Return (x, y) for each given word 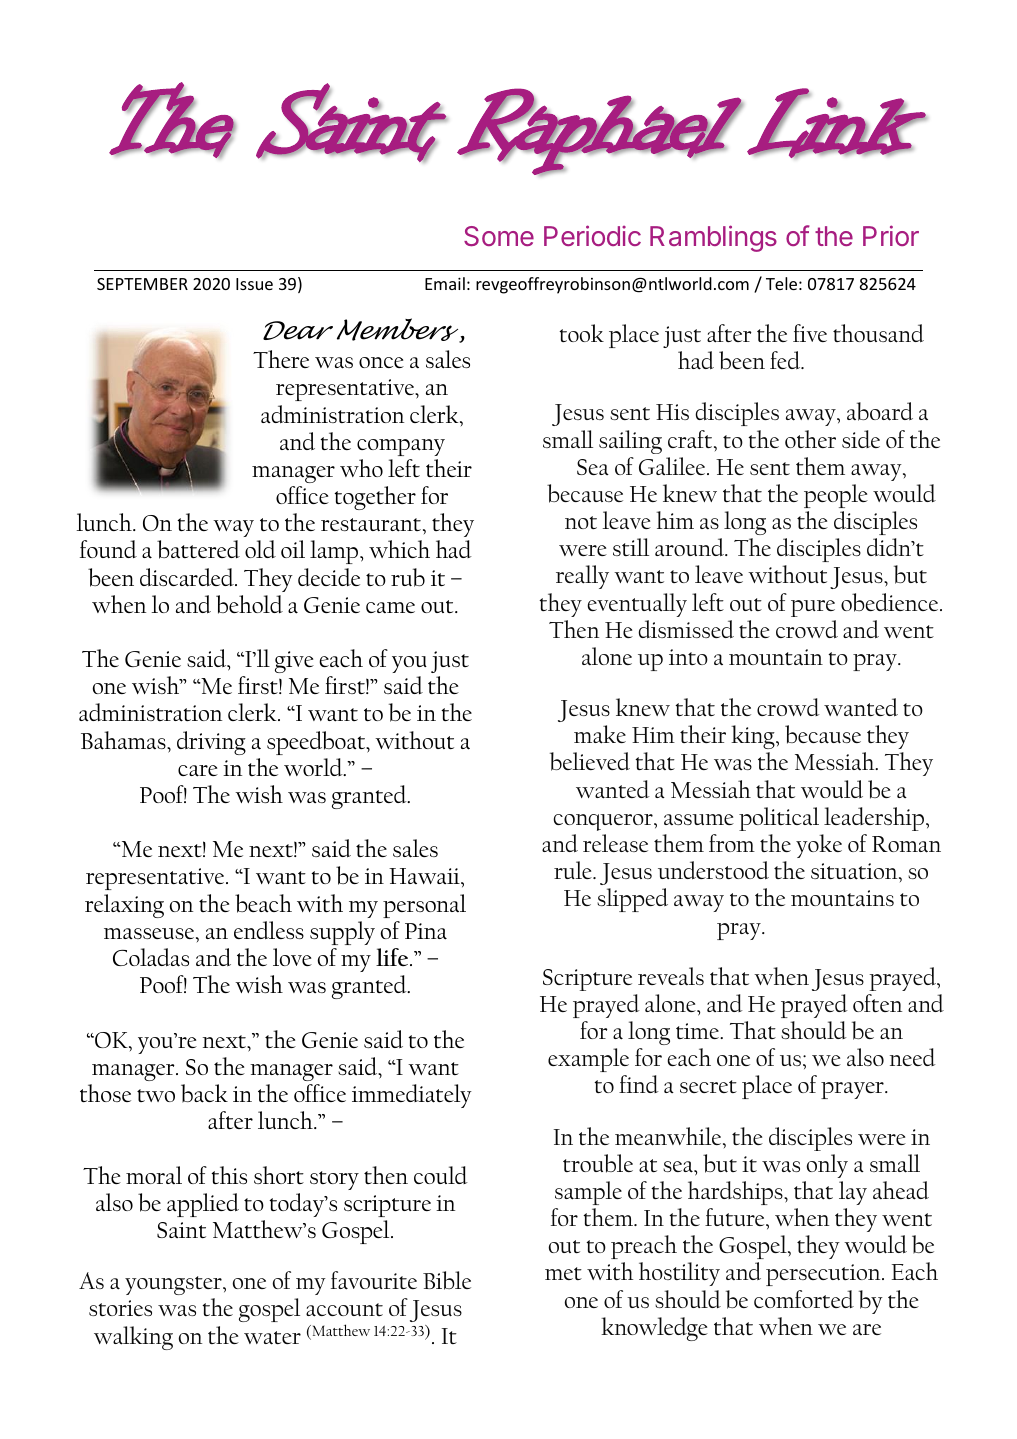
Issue (254, 284)
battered (198, 549)
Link (837, 123)
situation (855, 871)
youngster (174, 1285)
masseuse (150, 933)
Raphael (599, 132)
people (836, 496)
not (581, 522)
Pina (426, 931)
